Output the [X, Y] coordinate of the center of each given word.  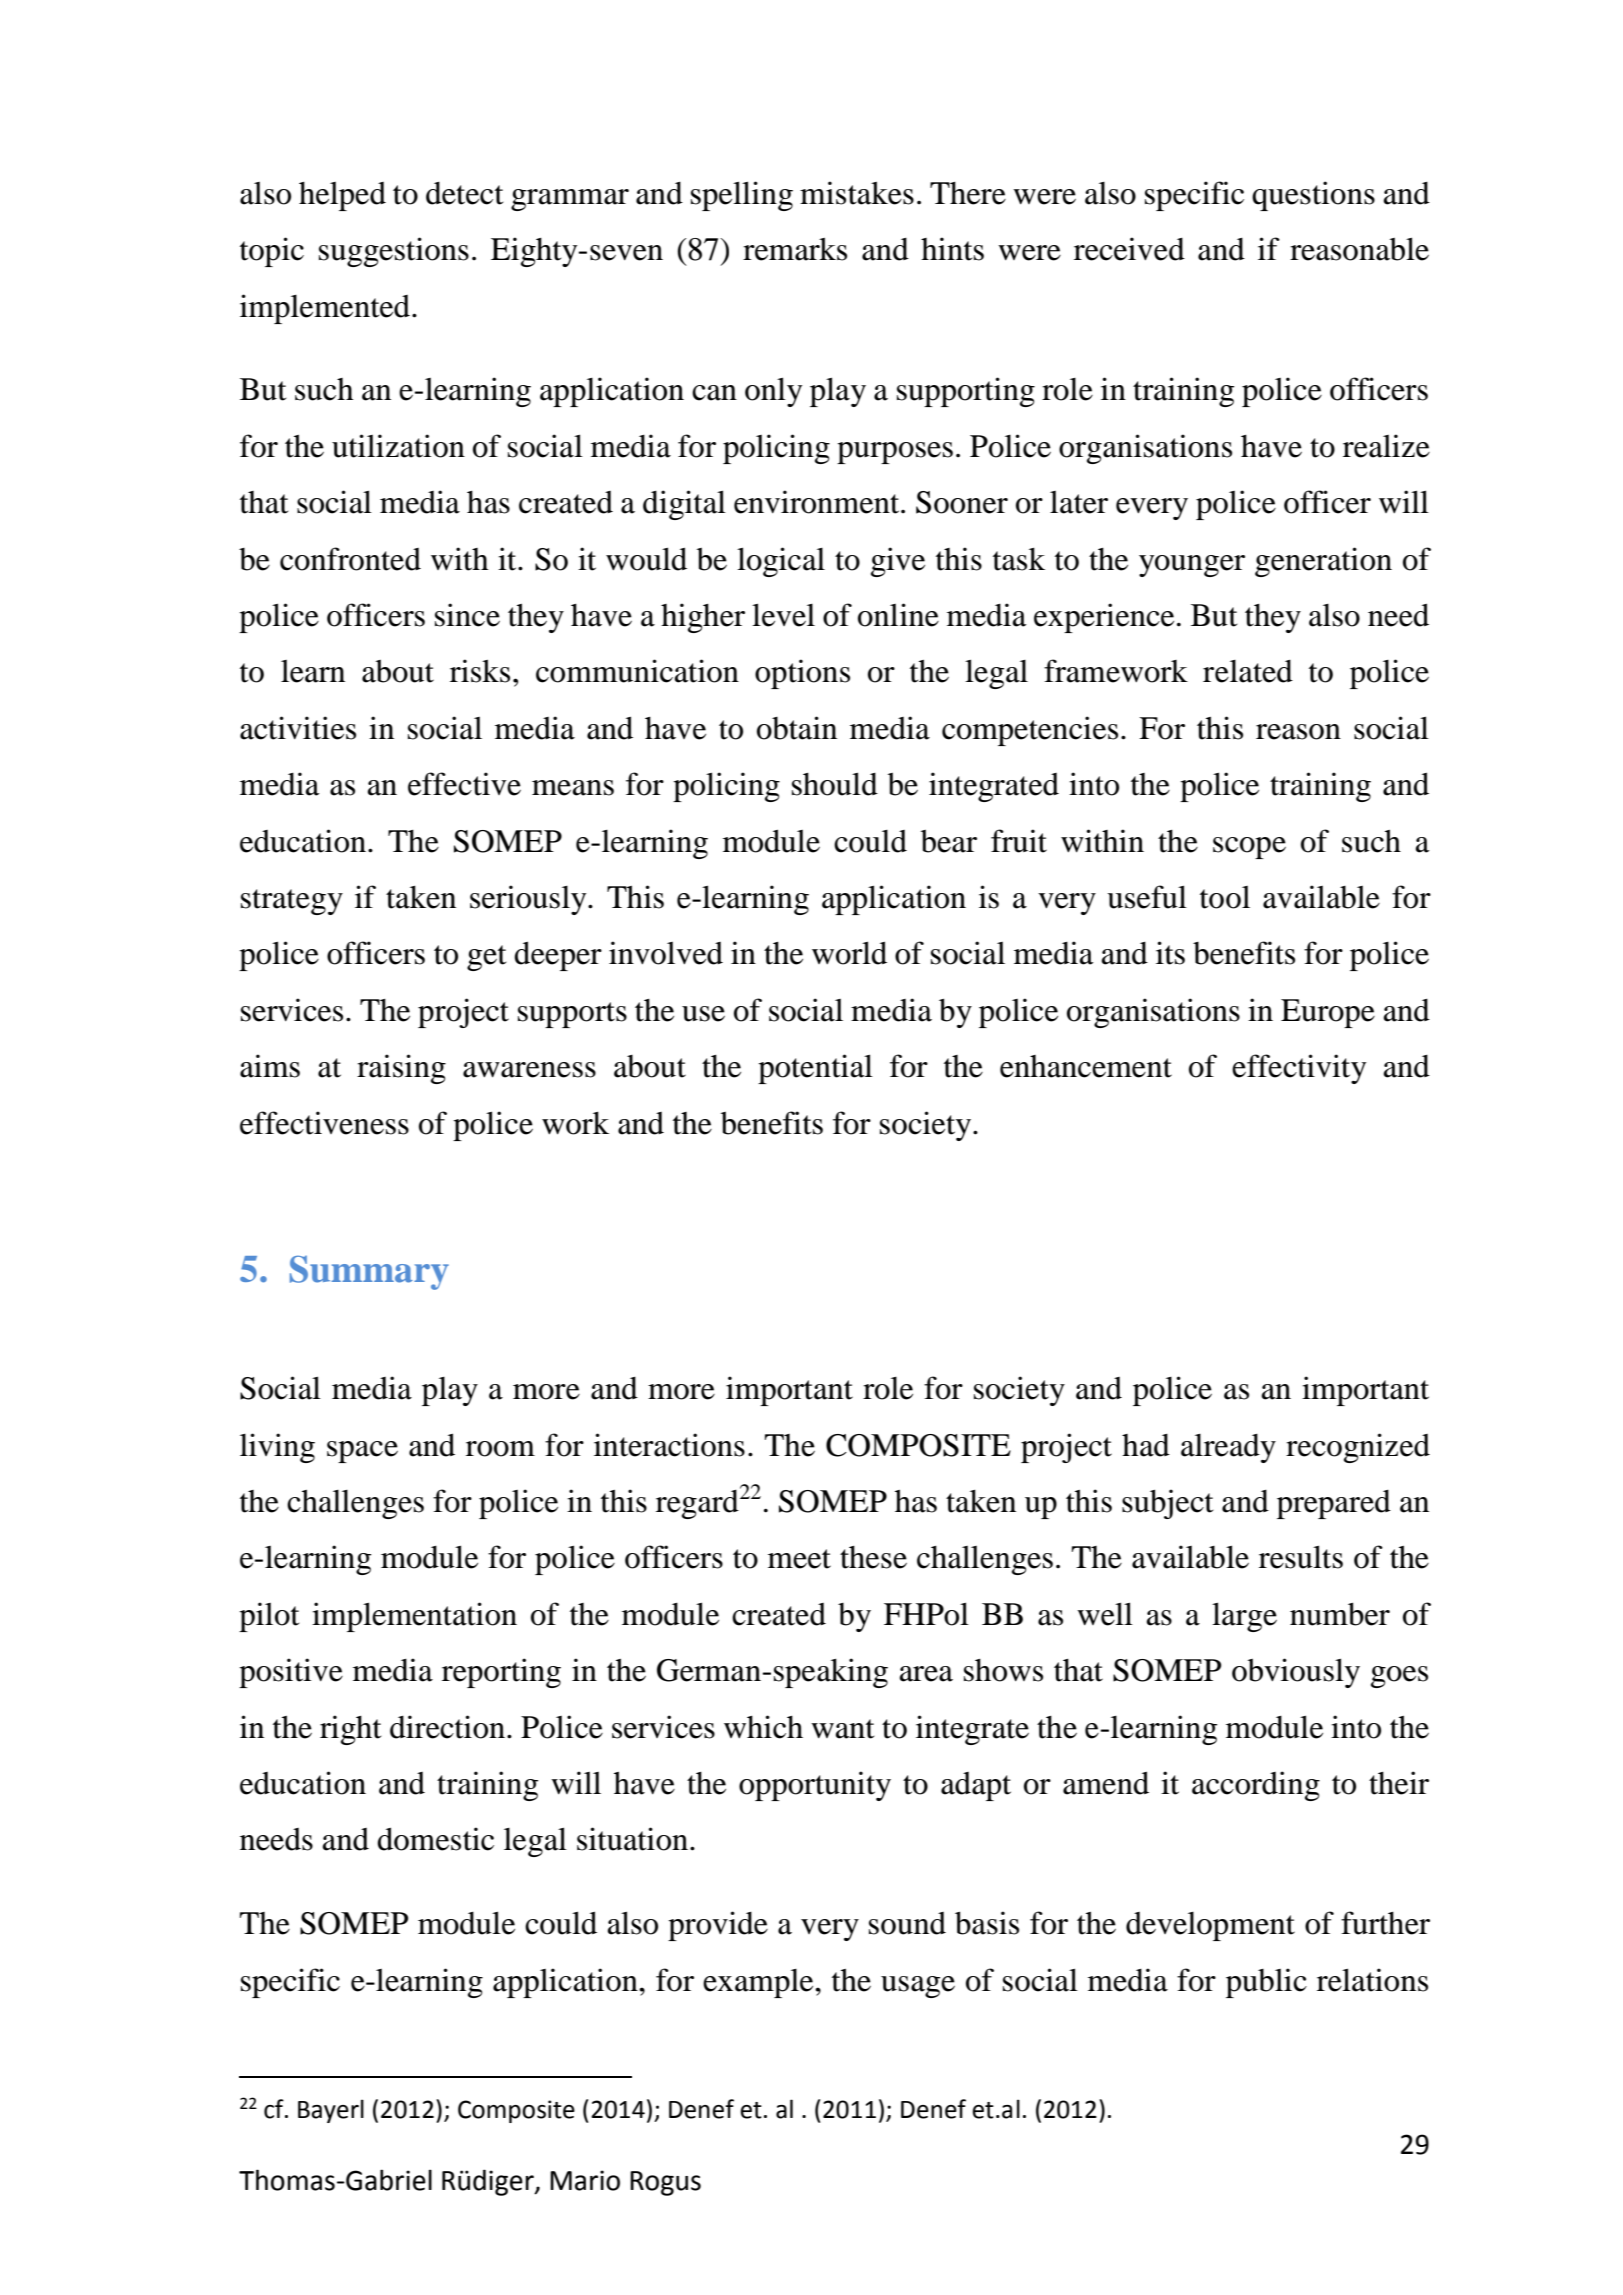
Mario [585, 2180]
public [1266, 1983]
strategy [292, 902]
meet [799, 1559]
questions [1313, 196]
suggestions [394, 252]
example [759, 1983]
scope [1249, 848]
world [849, 953]
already [1228, 1448]
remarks [795, 249]
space [362, 1452]
